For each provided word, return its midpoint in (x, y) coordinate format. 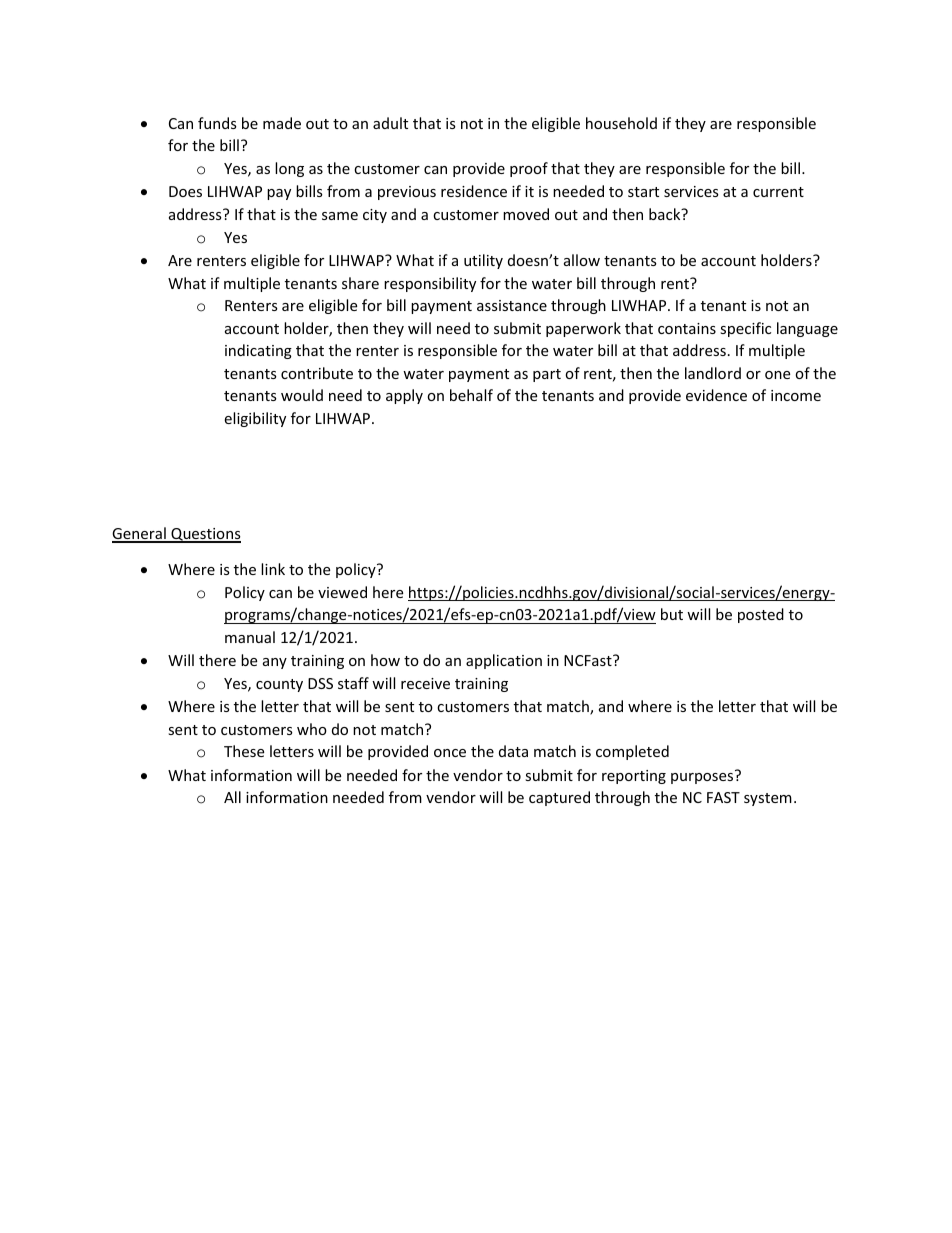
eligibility (255, 419)
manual (250, 637)
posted (761, 615)
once (450, 753)
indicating (258, 351)
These (244, 751)
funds (217, 123)
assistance (512, 305)
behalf (471, 395)
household (621, 123)
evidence (716, 395)
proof (529, 169)
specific (745, 329)
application (504, 661)
